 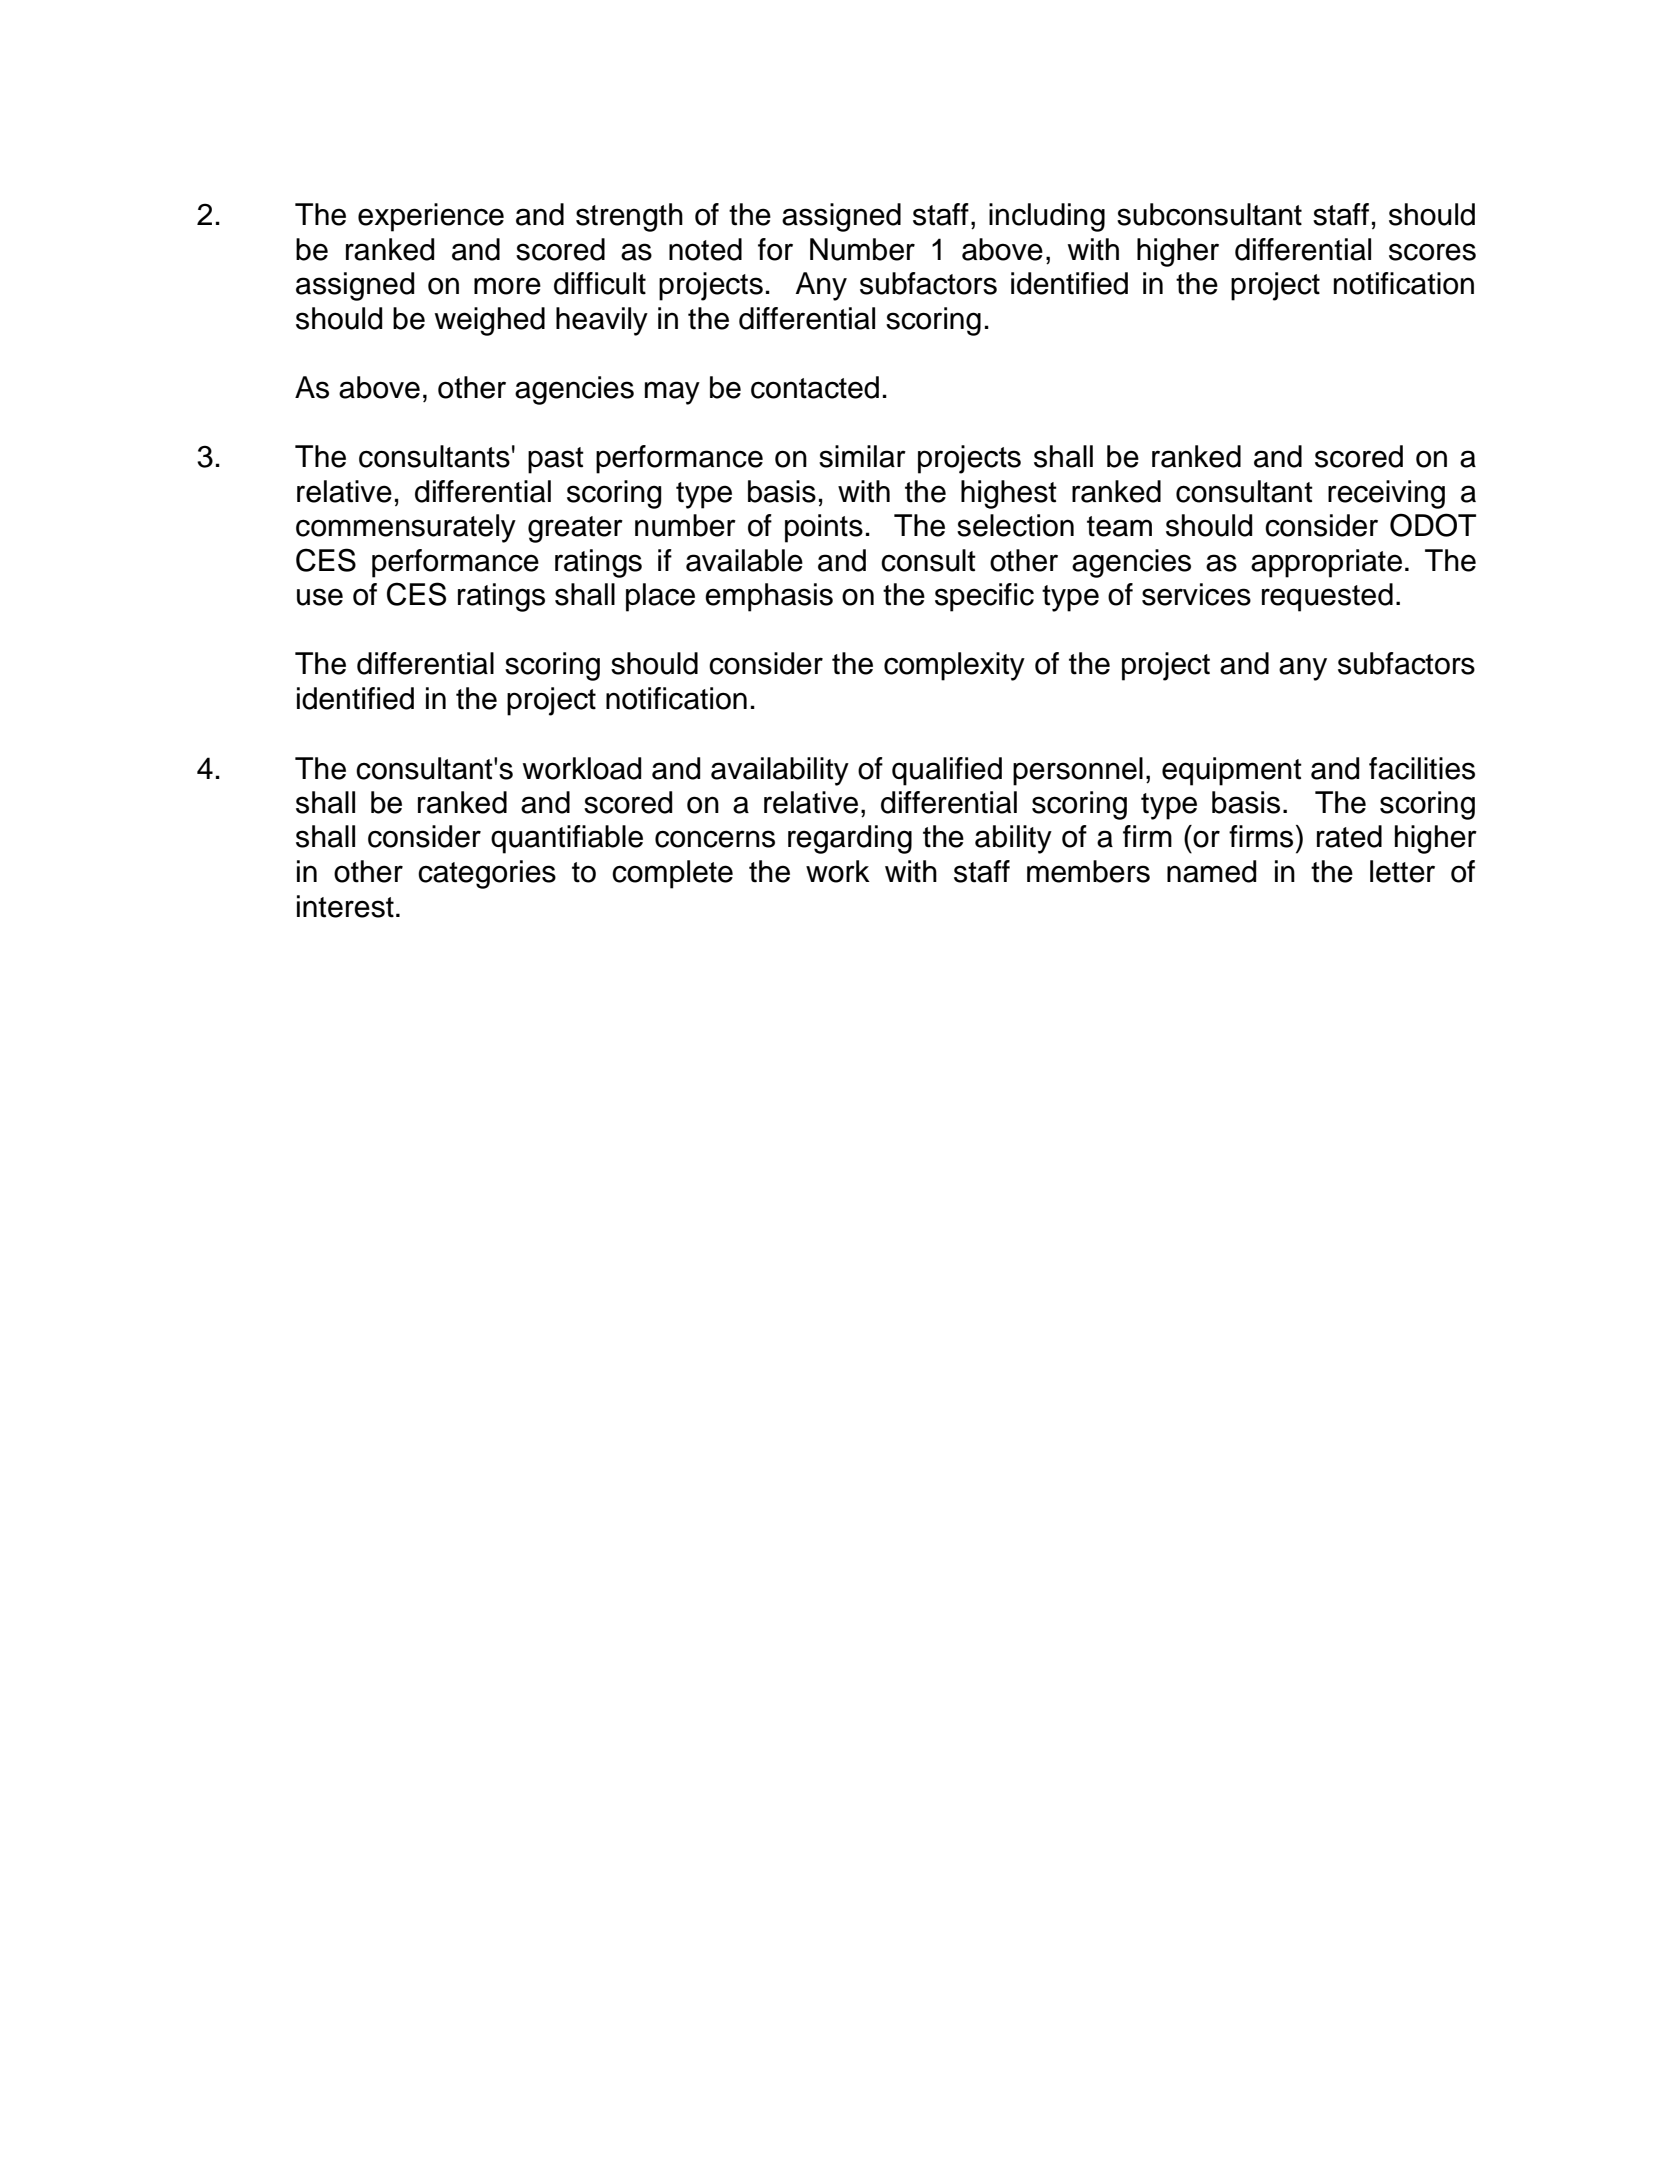 I want to click on commensurately, so click(x=406, y=528).
